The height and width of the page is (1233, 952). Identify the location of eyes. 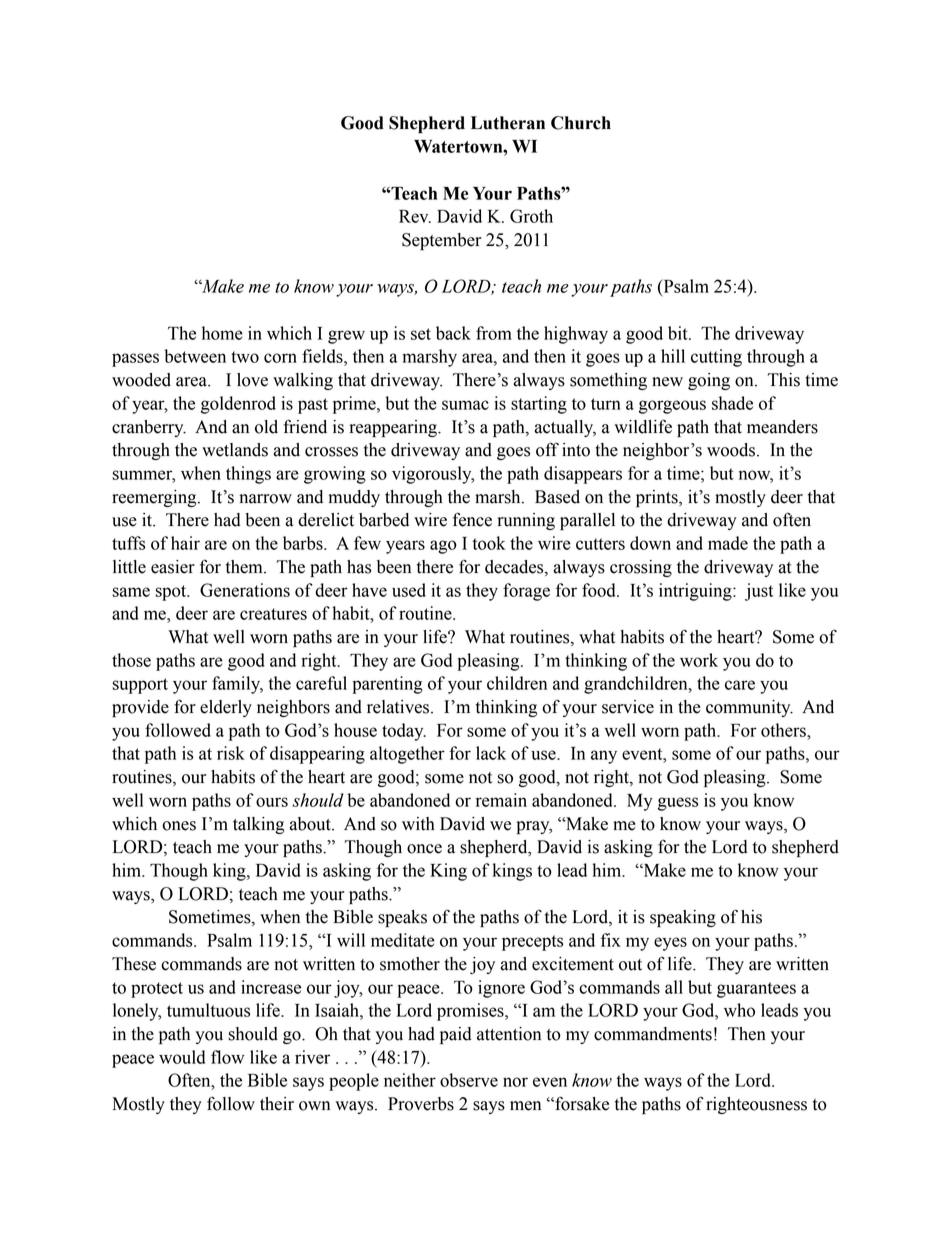
(670, 944).
